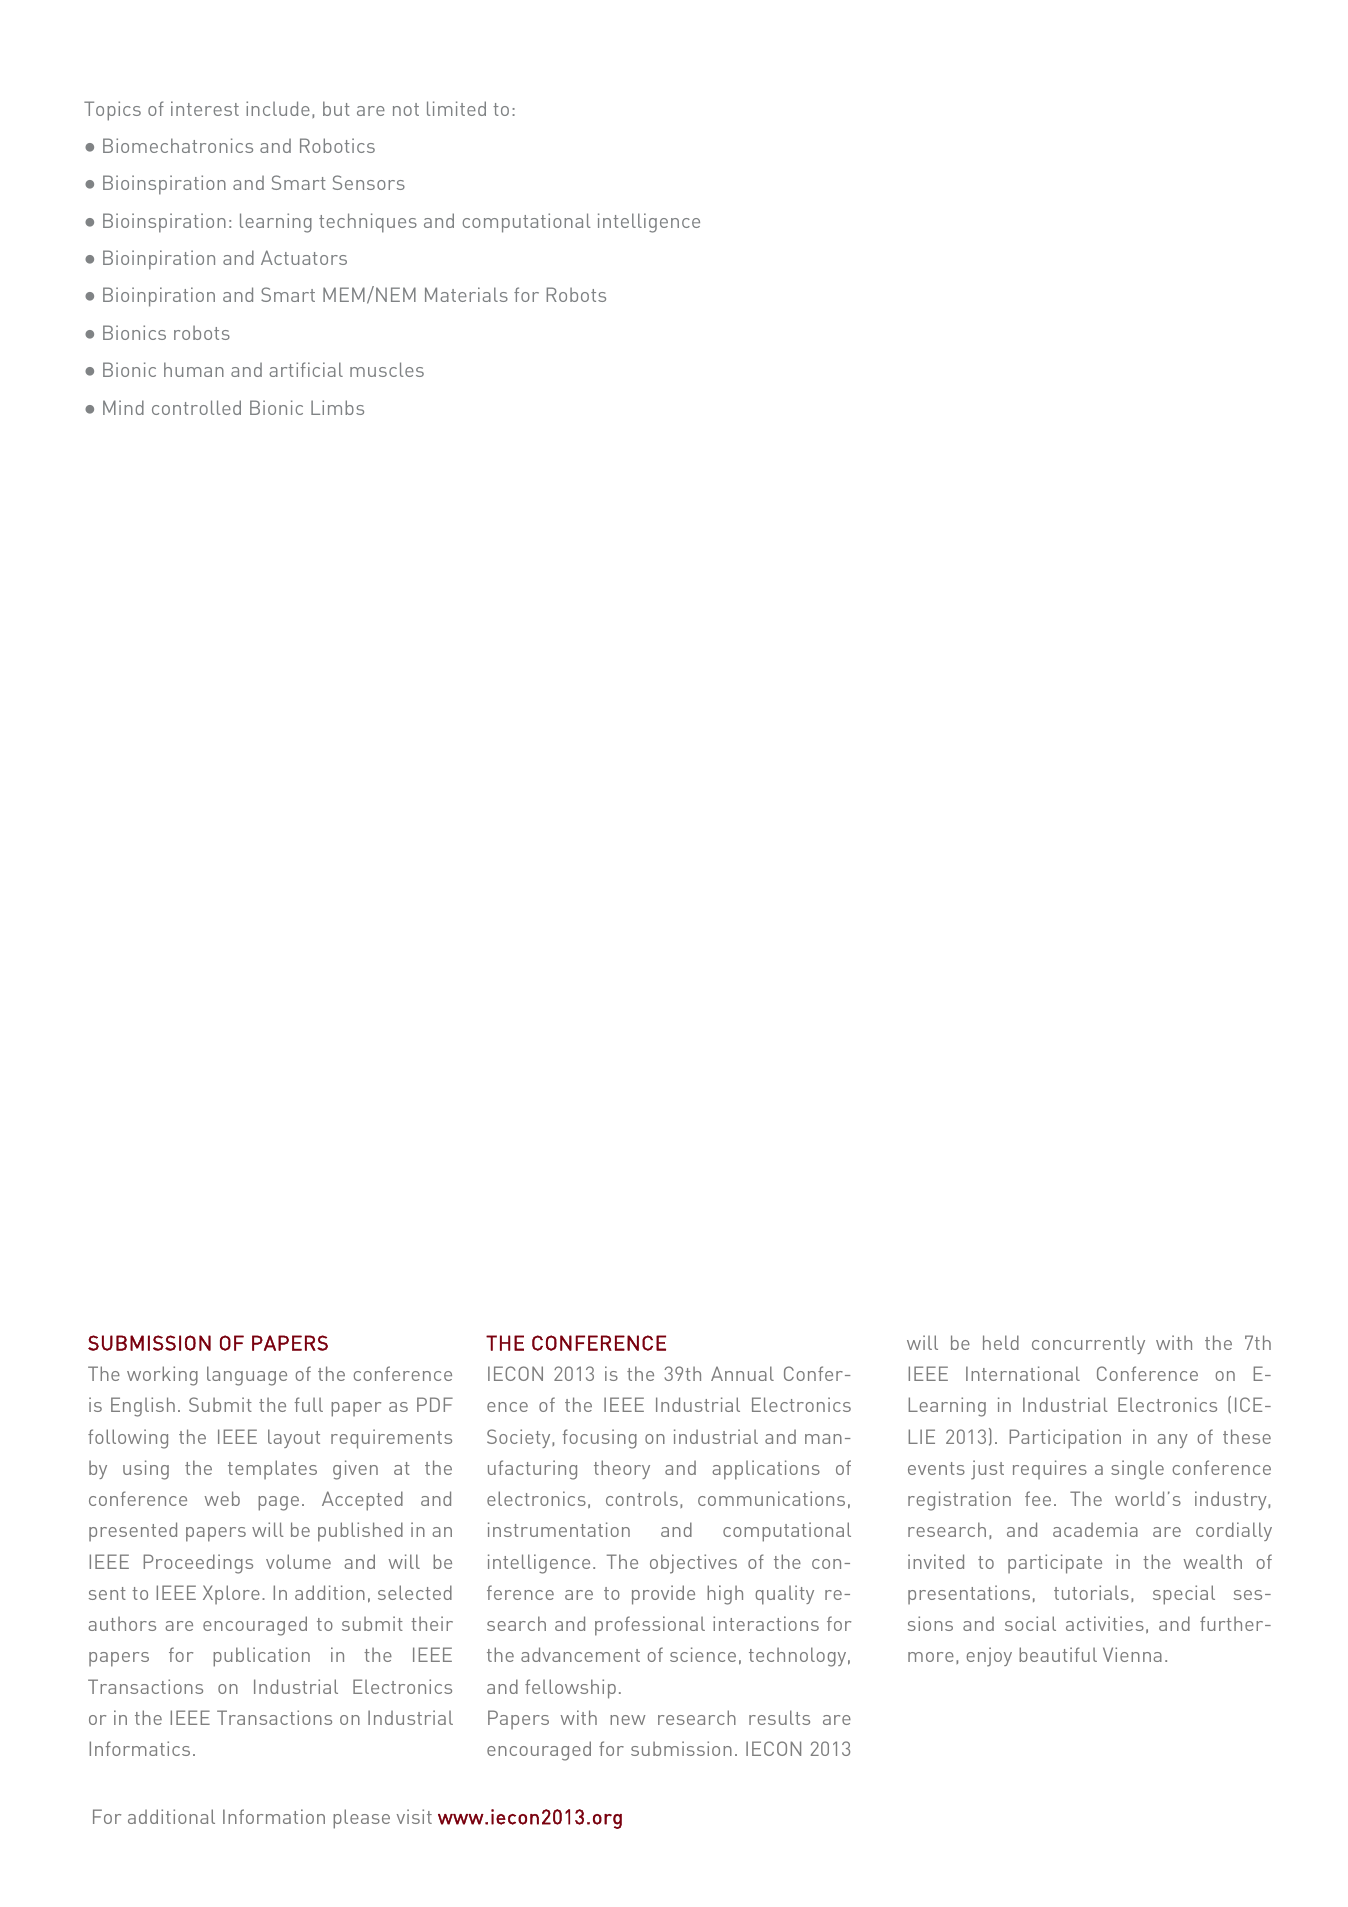  What do you see at coordinates (247, 1376) in the document?
I see `language` at bounding box center [247, 1376].
